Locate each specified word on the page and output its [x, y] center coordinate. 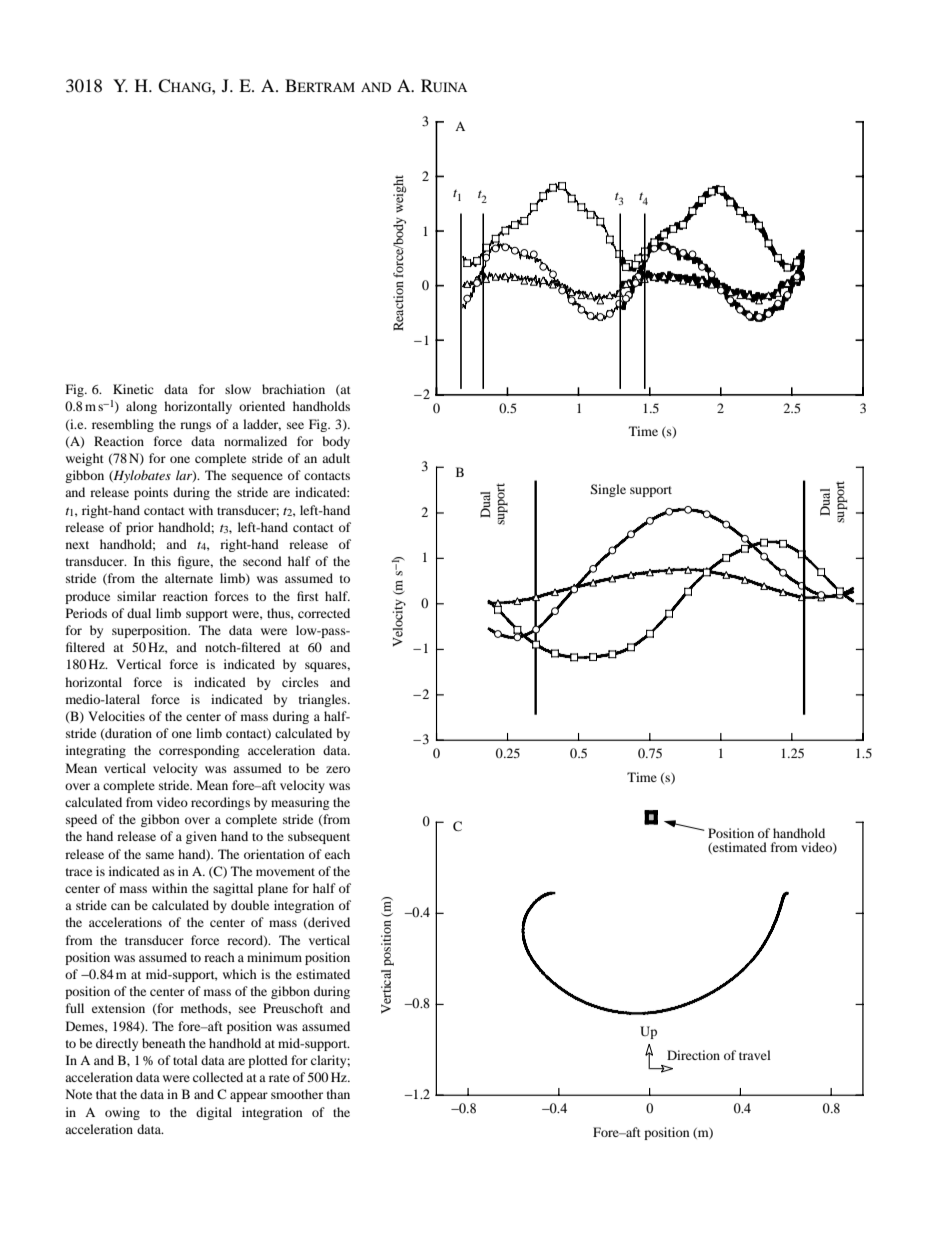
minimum [274, 957]
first [308, 596]
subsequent [319, 837]
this [161, 561]
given [201, 837]
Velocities [116, 716]
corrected [324, 613]
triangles [324, 700]
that [106, 1094]
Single [608, 490]
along [141, 407]
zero [338, 769]
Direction [693, 1055]
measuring [300, 803]
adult [336, 458]
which [240, 974]
